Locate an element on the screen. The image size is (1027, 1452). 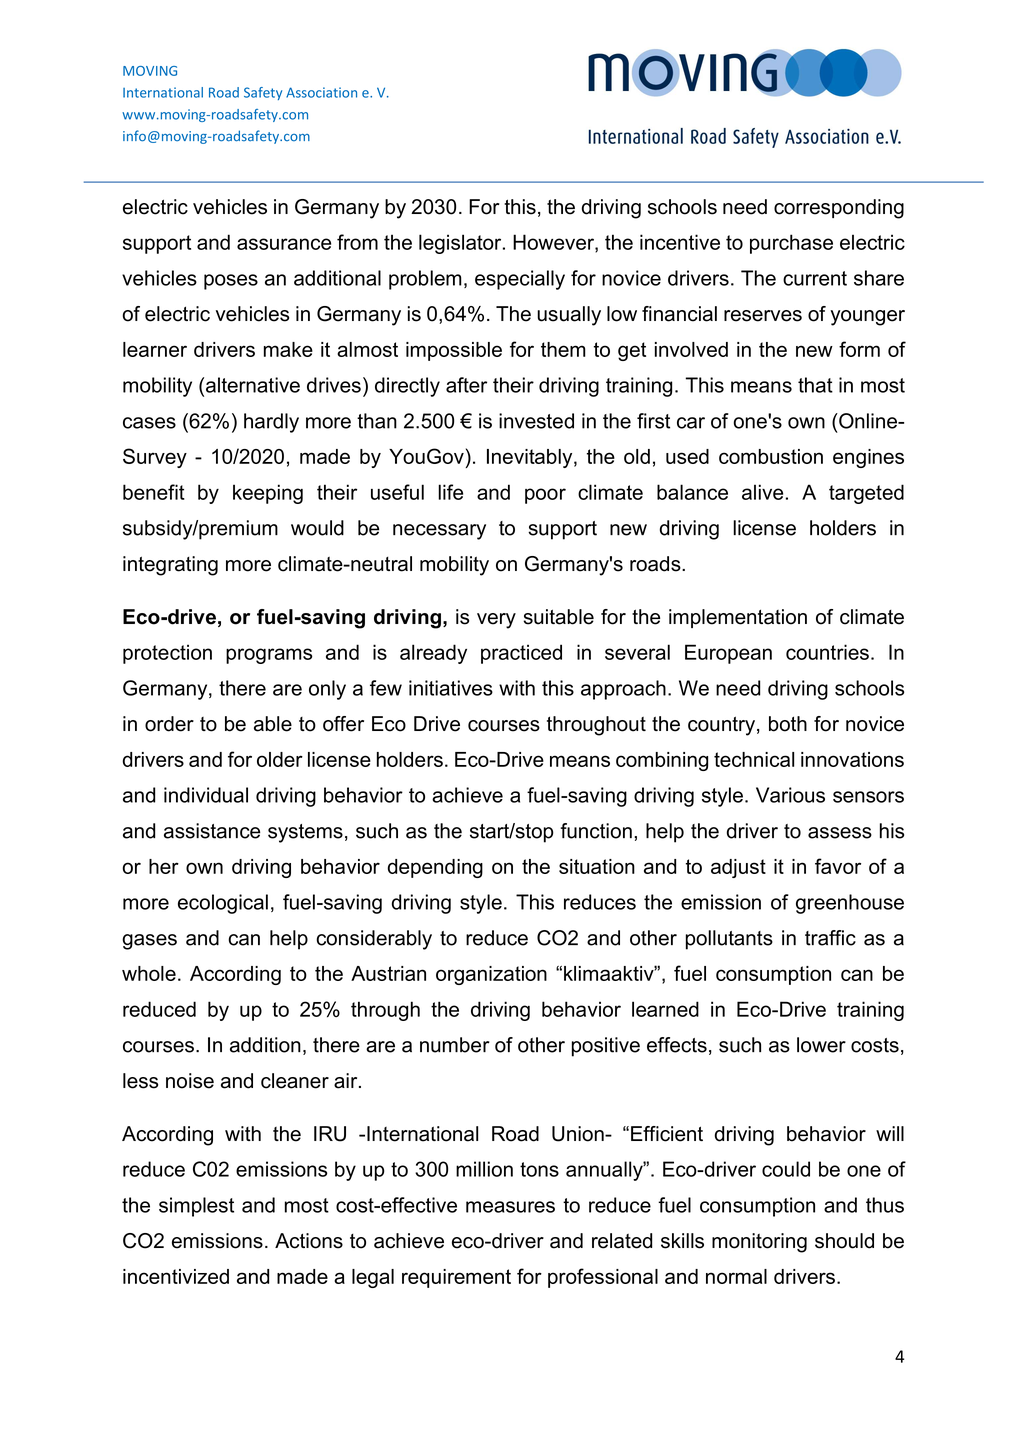
However is located at coordinates (554, 243).
